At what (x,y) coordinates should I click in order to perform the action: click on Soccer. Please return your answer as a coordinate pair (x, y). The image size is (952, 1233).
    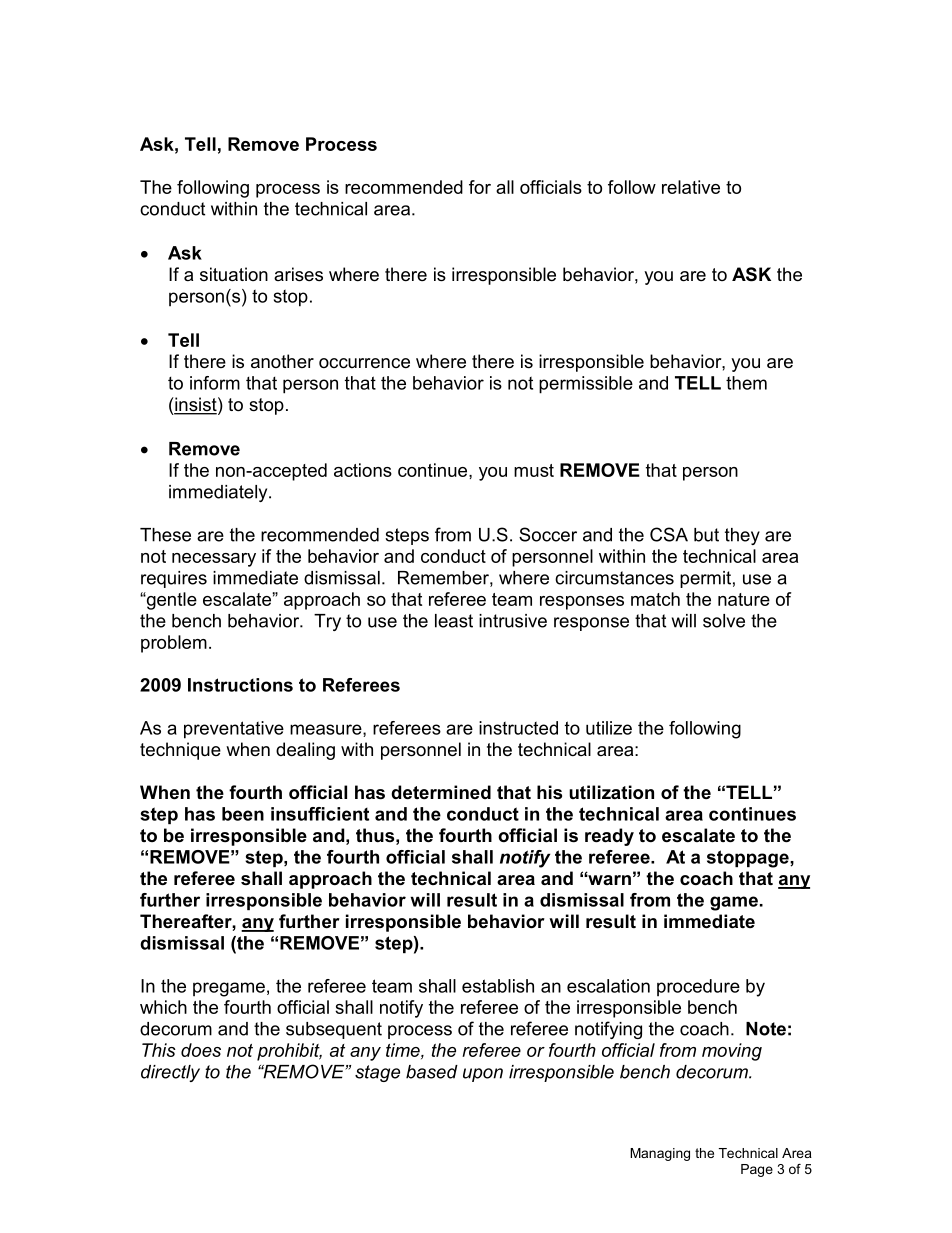
    Looking at the image, I should click on (548, 534).
